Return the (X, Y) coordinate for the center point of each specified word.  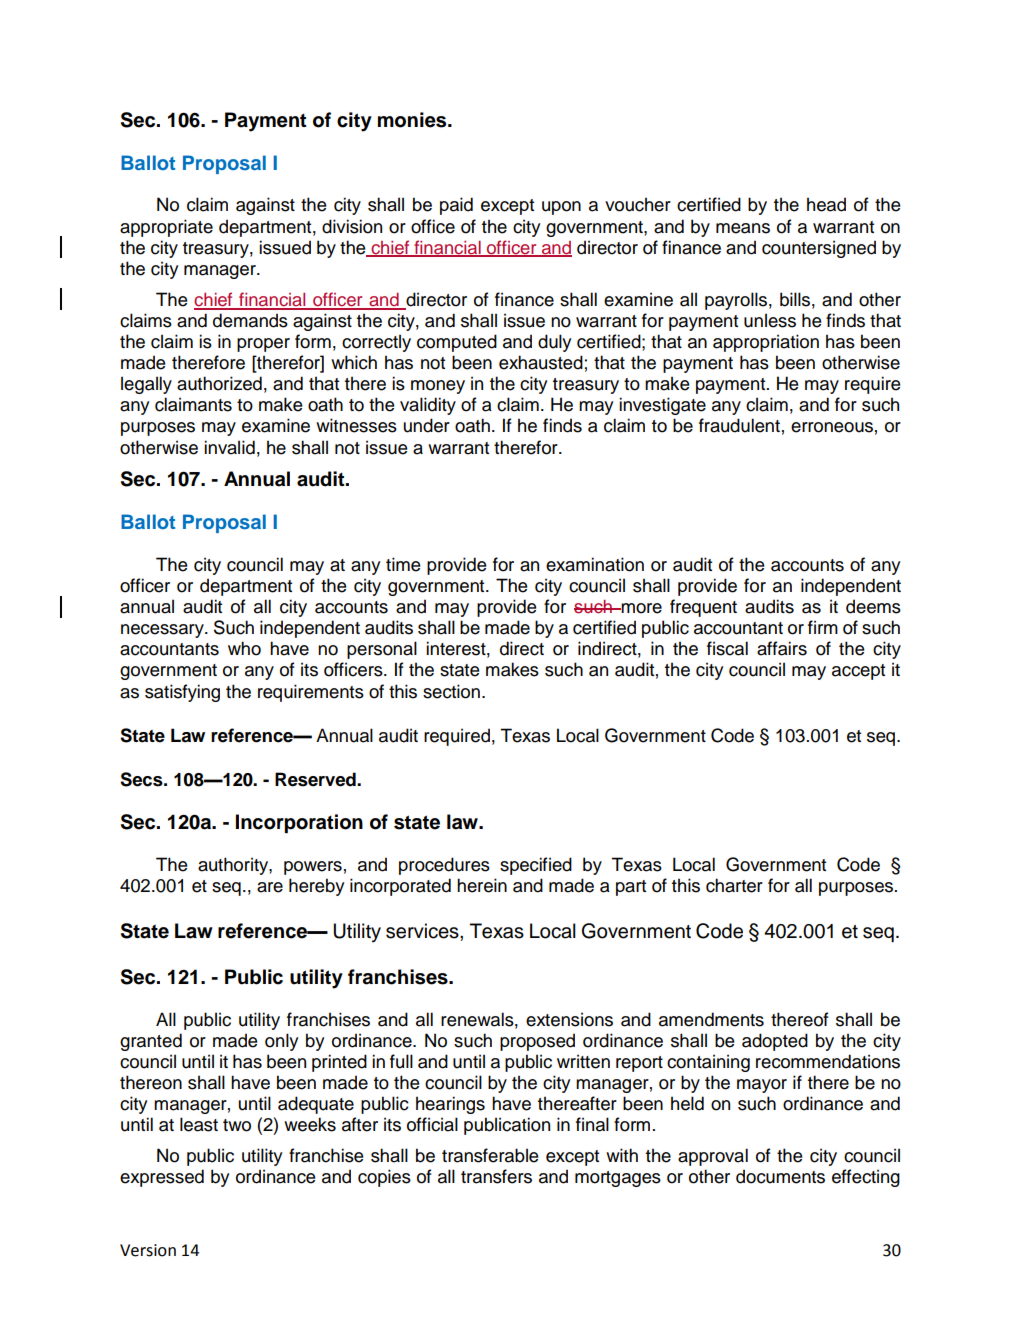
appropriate (166, 228)
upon (561, 208)
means (743, 228)
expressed (162, 1178)
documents (780, 1176)
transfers (496, 1176)
